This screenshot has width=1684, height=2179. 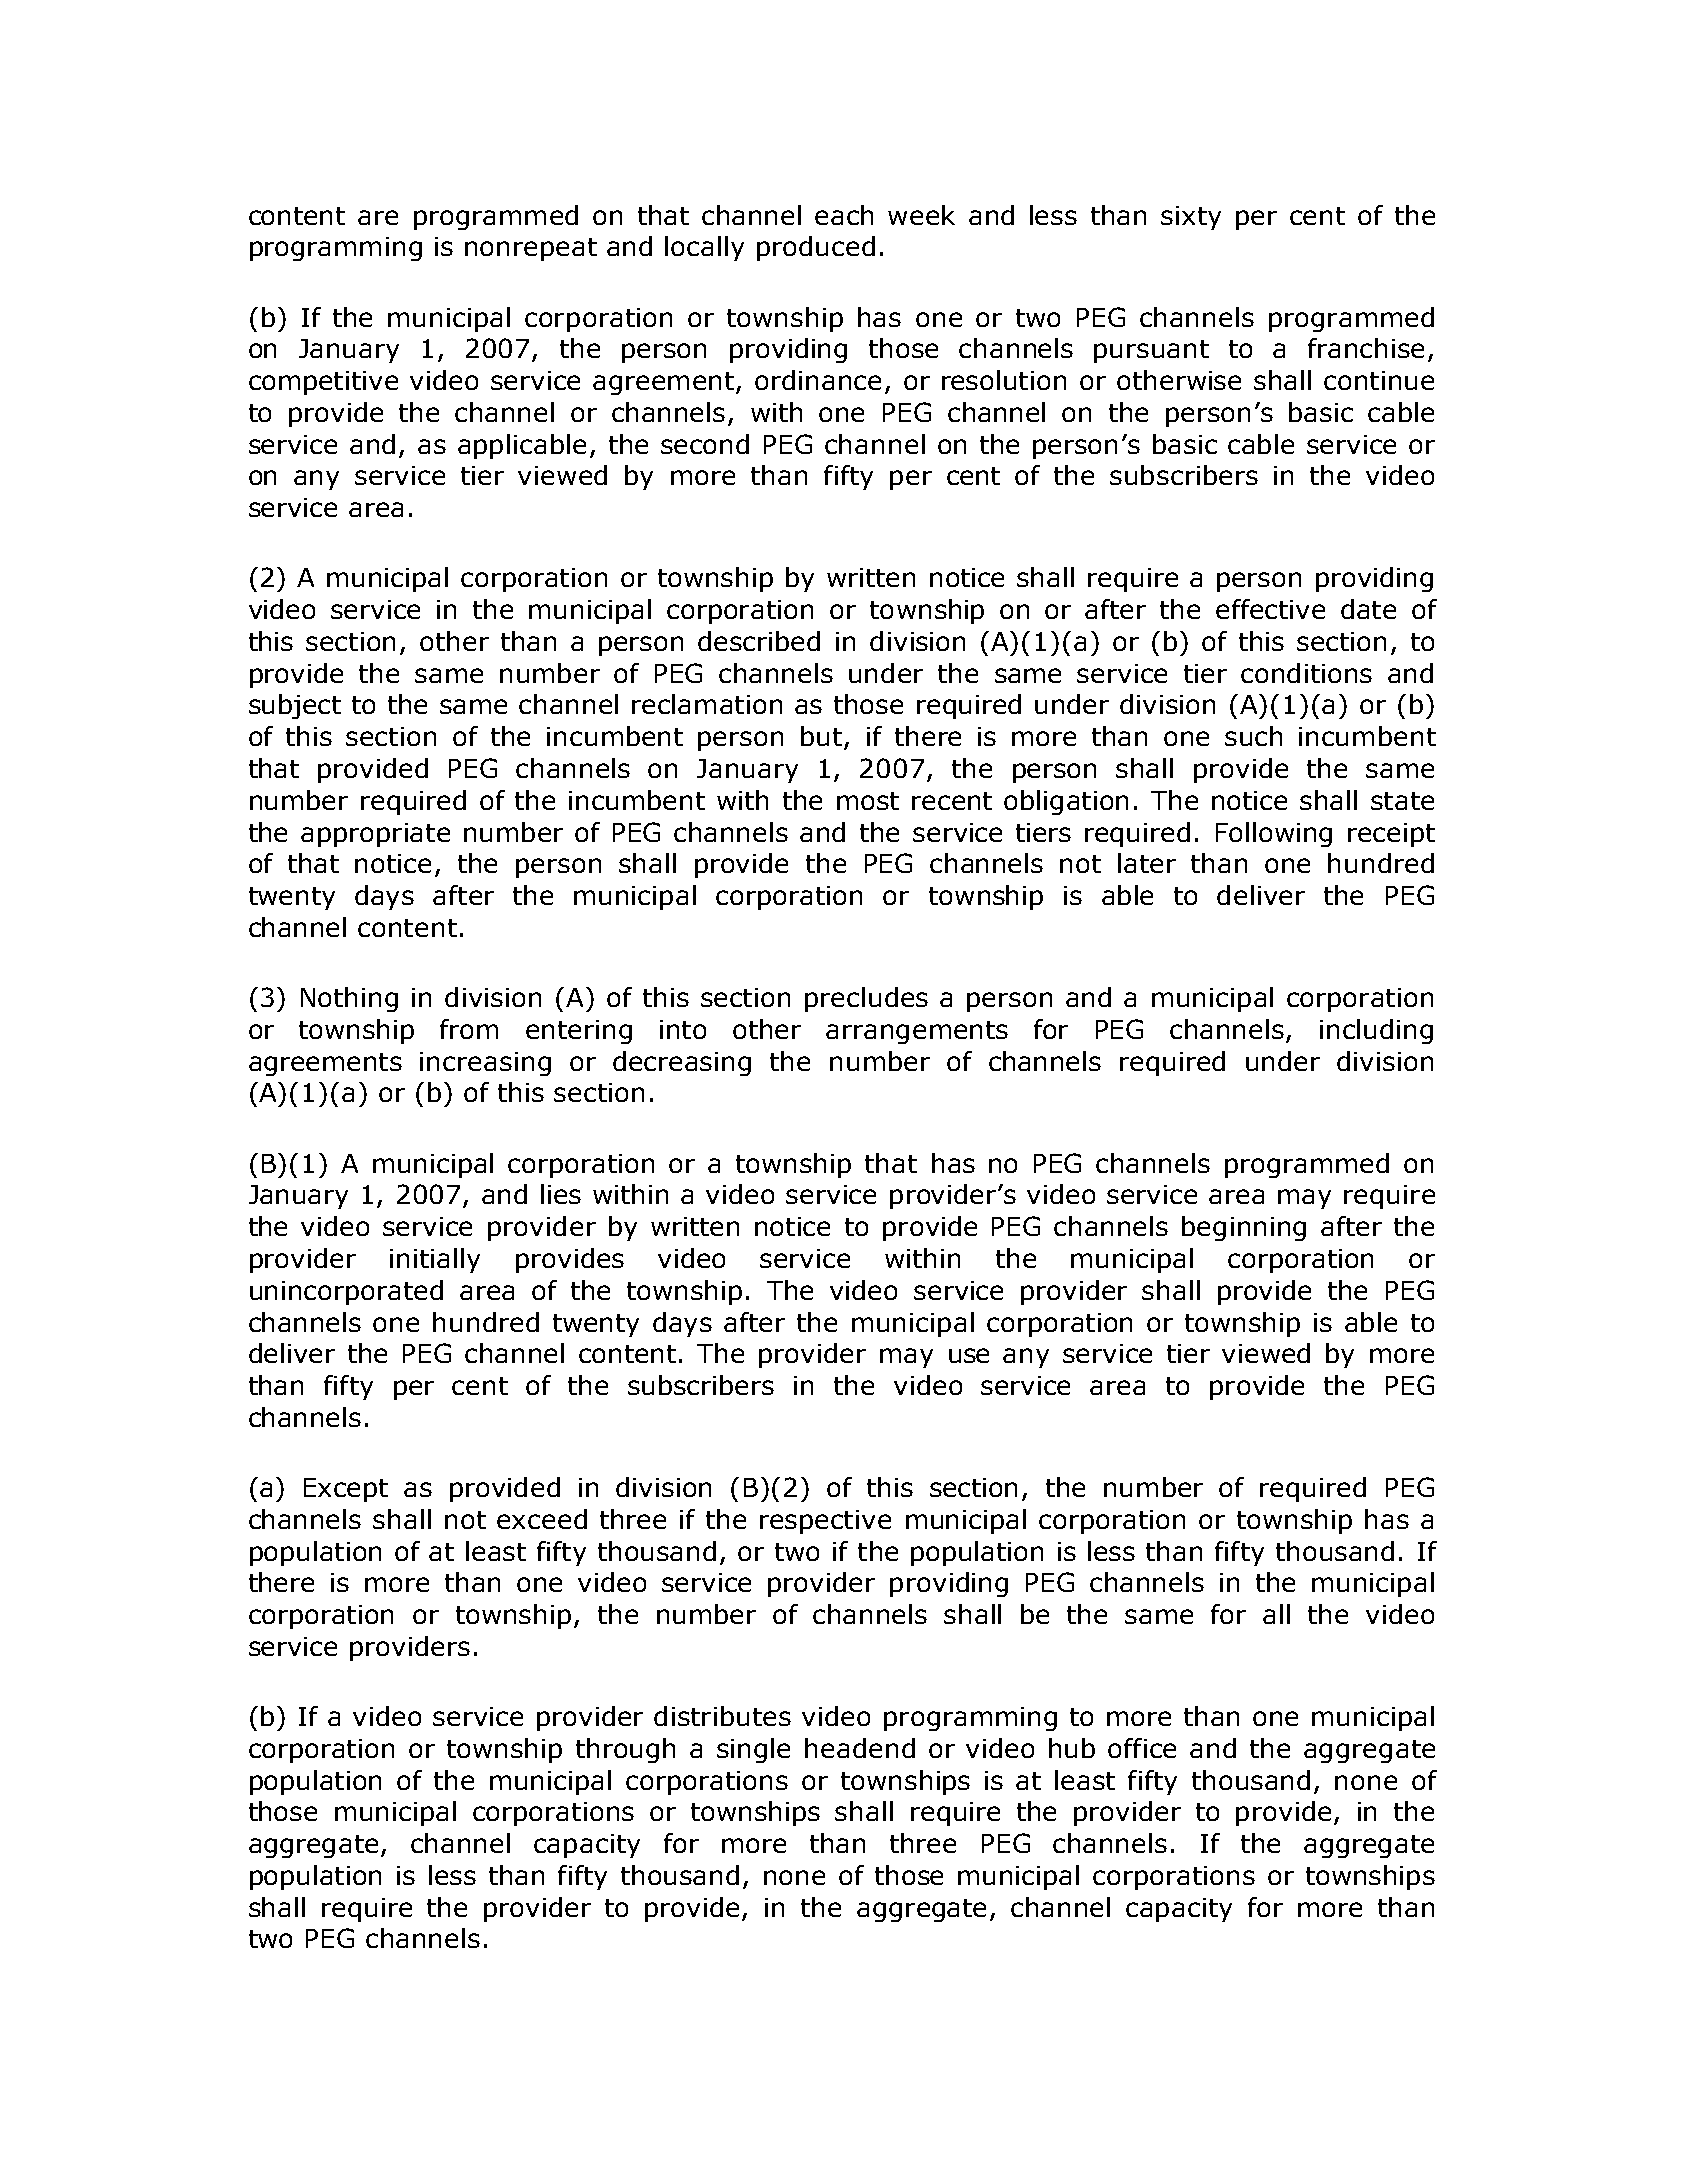 I want to click on precludes, so click(x=866, y=999).
